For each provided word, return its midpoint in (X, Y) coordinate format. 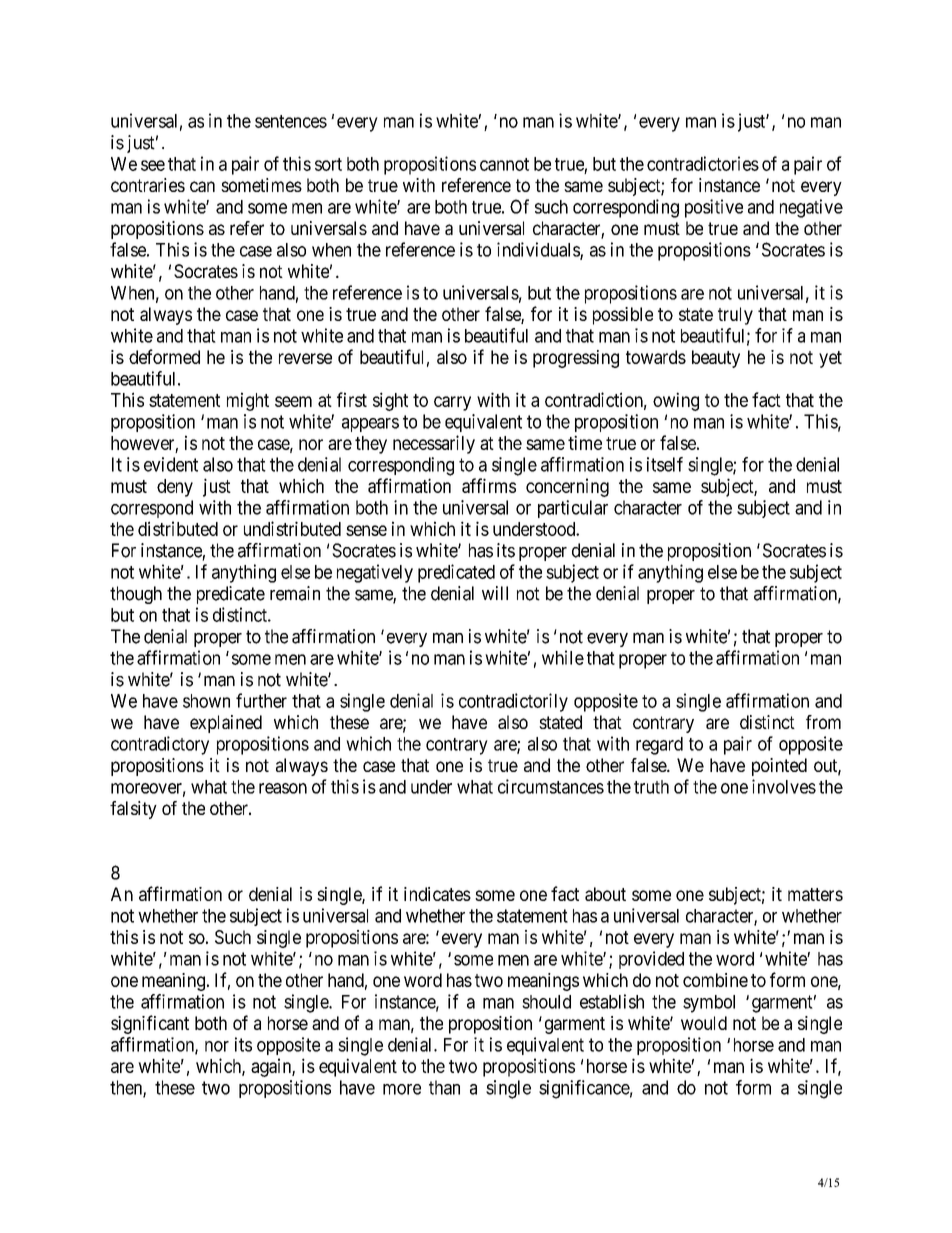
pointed (779, 767)
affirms (489, 485)
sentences (291, 121)
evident (171, 464)
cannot (504, 164)
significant (150, 1024)
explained (226, 724)
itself (665, 464)
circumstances (551, 786)
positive (714, 208)
